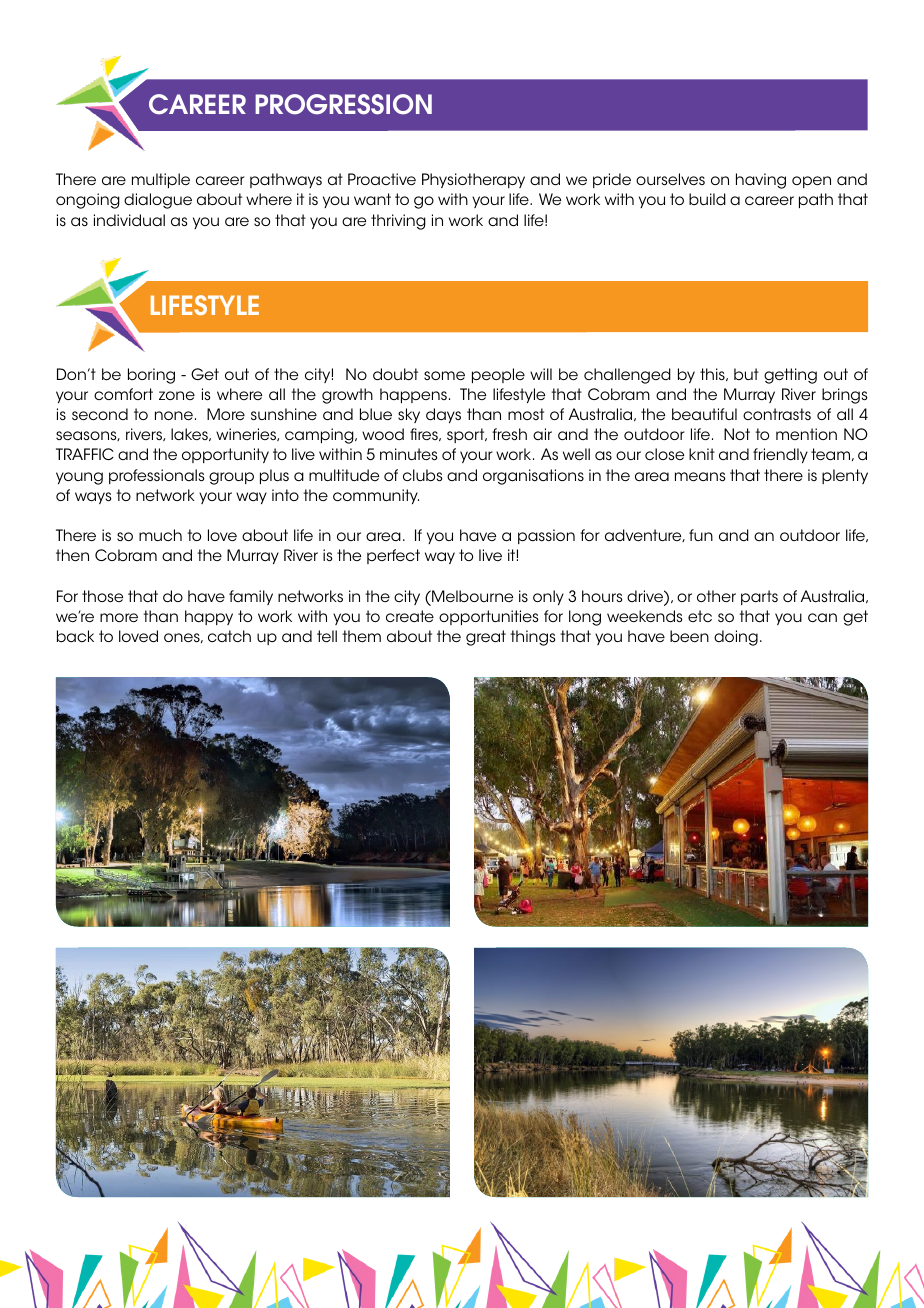 This document has width=924, height=1308. I want to click on opportunities, so click(489, 617).
